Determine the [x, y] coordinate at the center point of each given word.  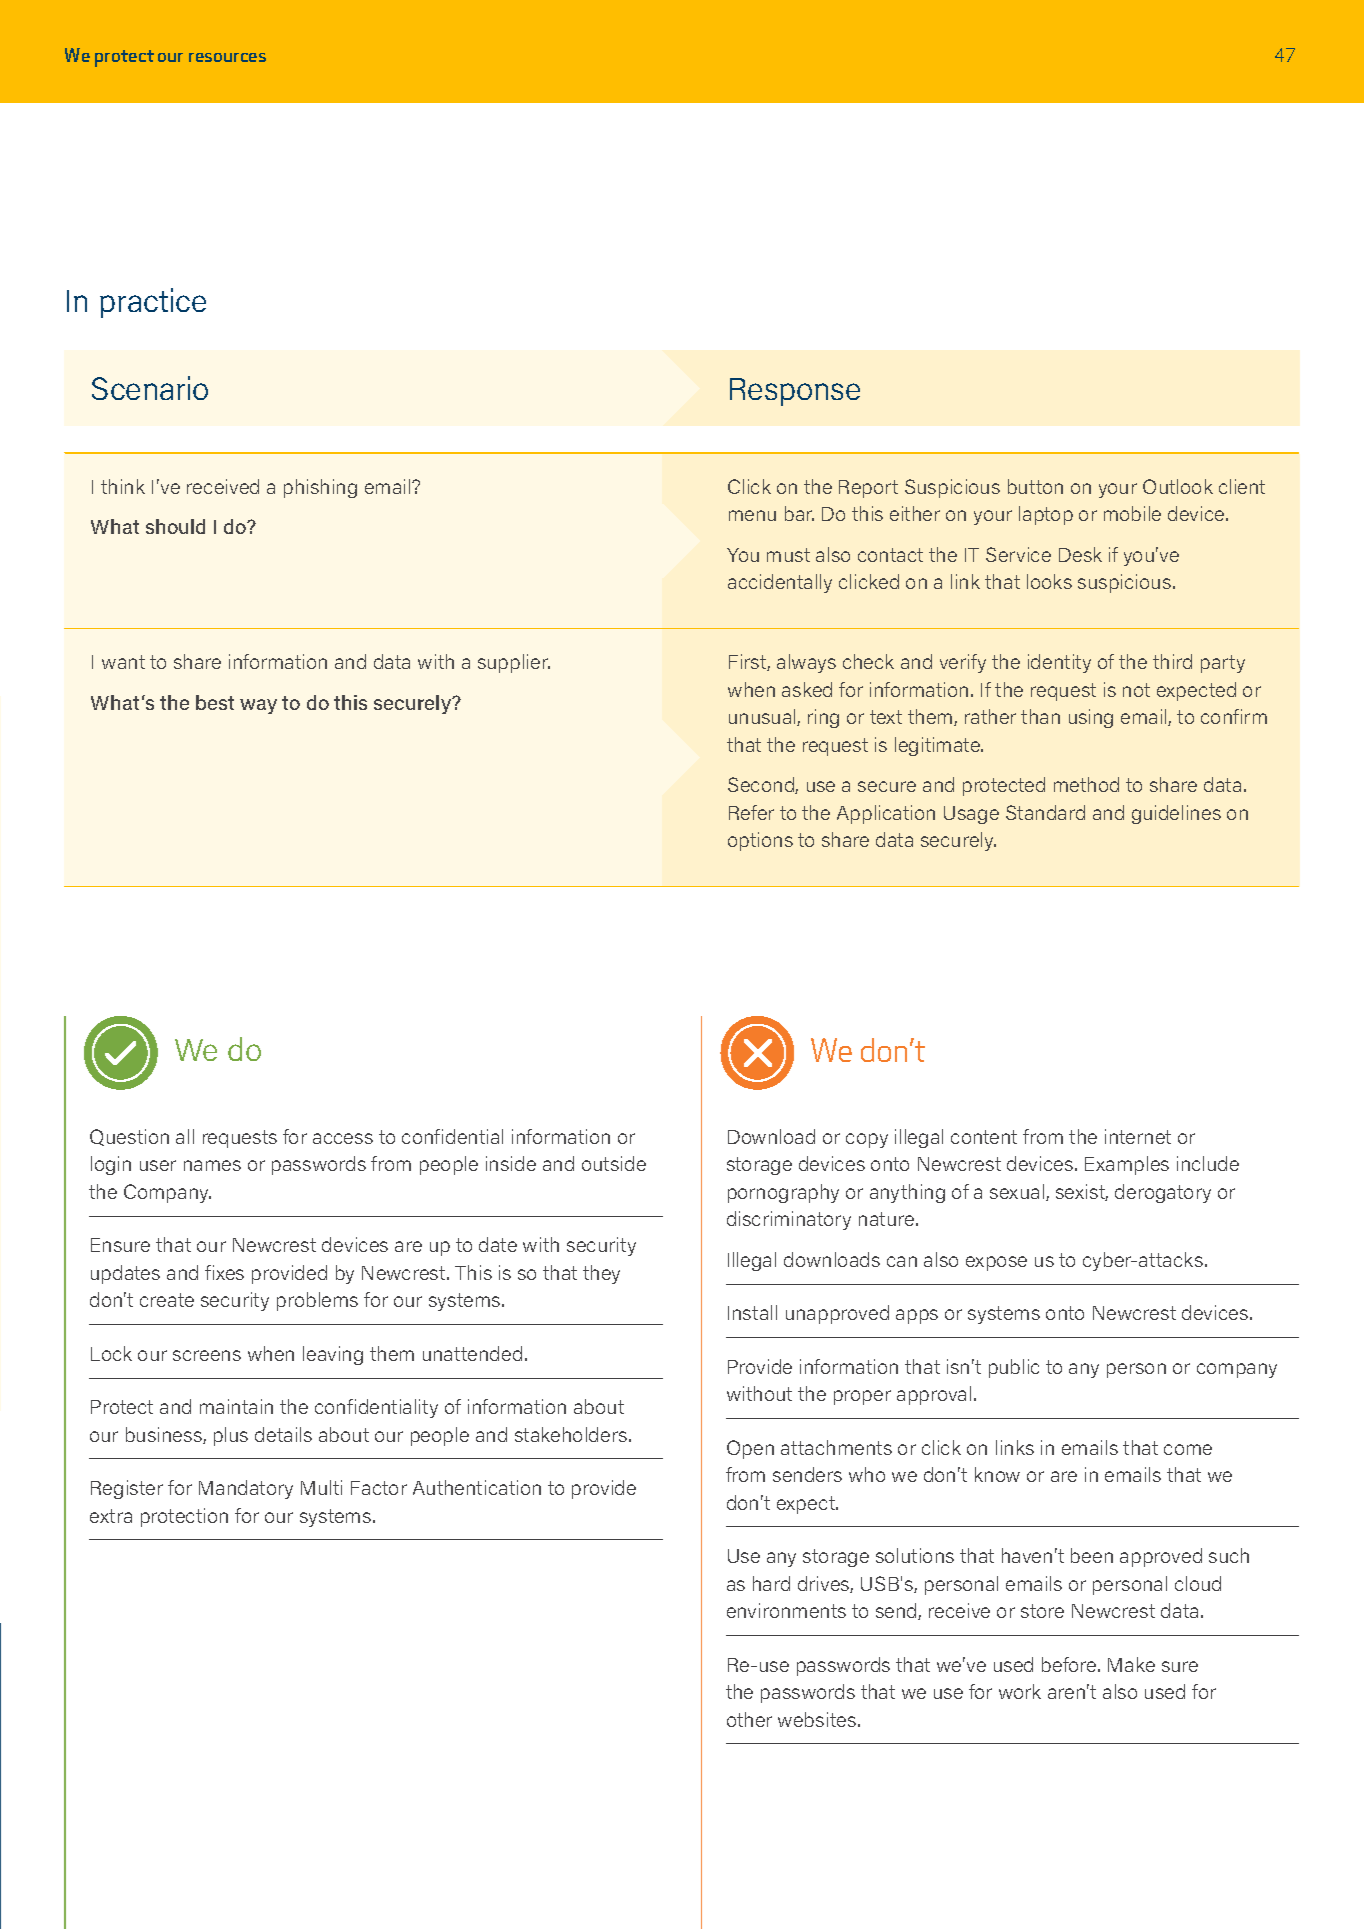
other [749, 1719]
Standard [1045, 812]
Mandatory [246, 1489]
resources [227, 57]
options [760, 841]
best [215, 702]
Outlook [1178, 486]
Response [795, 392]
